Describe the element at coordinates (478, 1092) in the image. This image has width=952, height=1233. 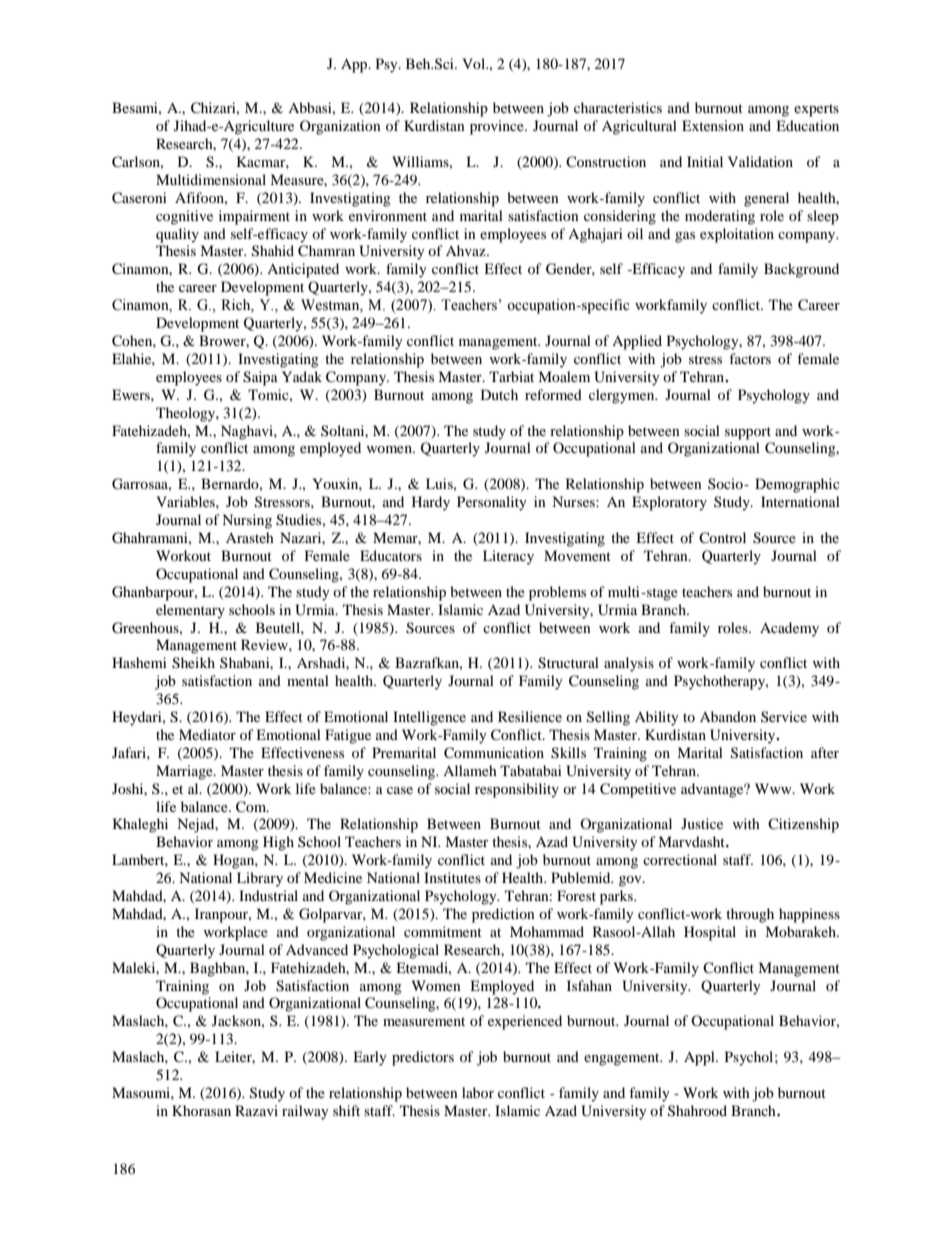
I see `labor` at that location.
